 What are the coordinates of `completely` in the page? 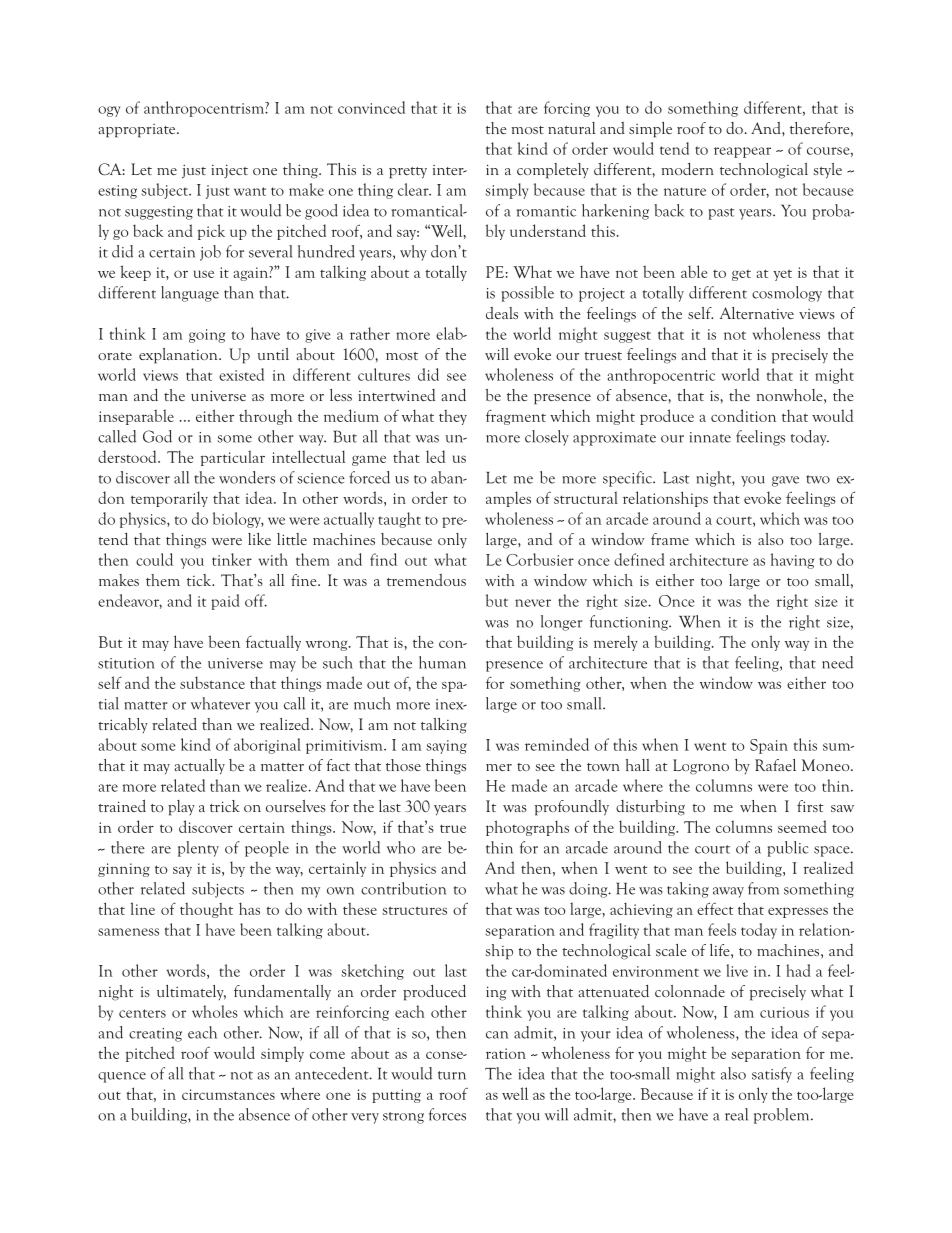 It's located at (553, 171).
